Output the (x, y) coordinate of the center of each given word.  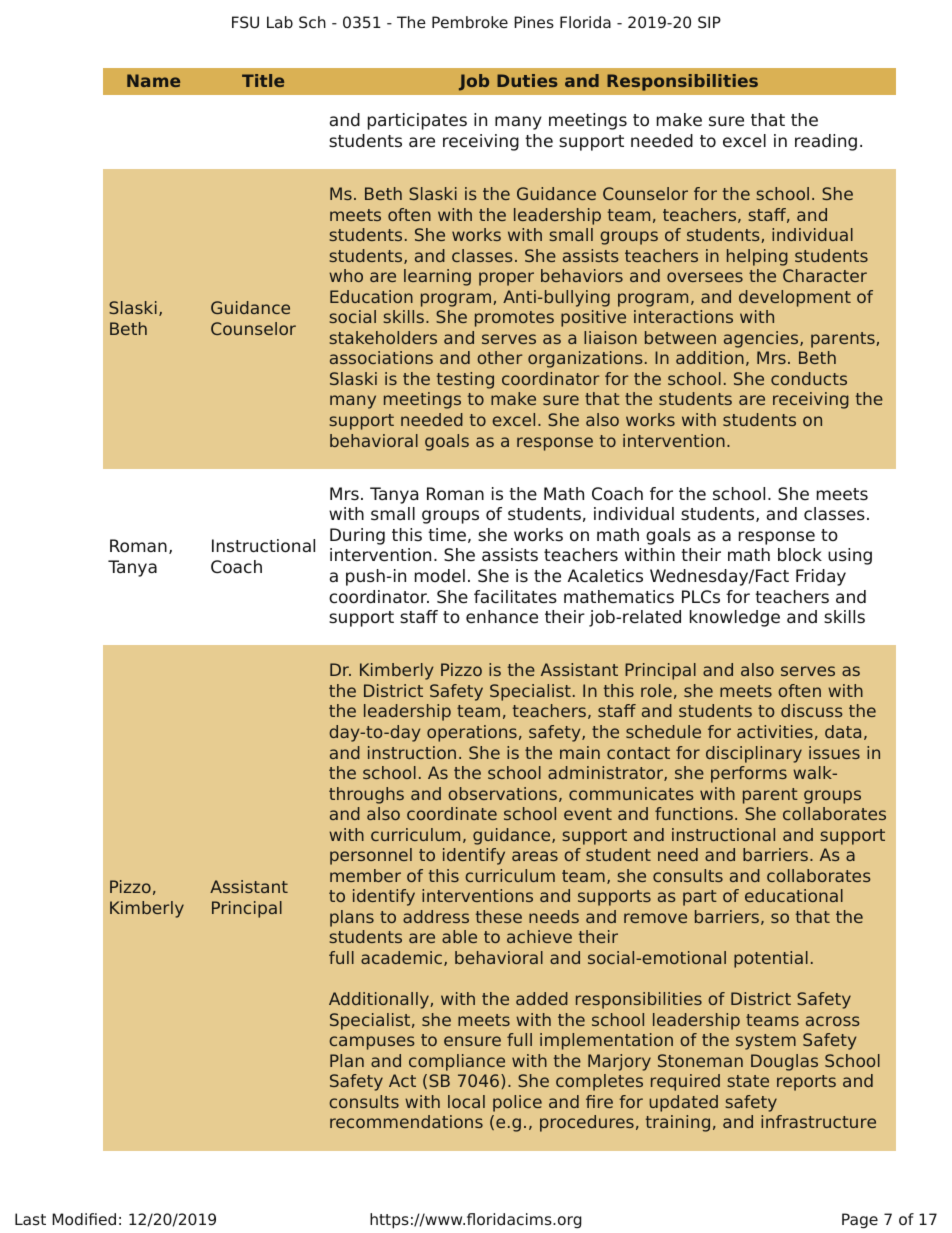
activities (775, 731)
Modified (84, 1219)
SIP (709, 22)
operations (472, 733)
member (365, 875)
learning (437, 277)
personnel (371, 856)
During (357, 536)
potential (771, 959)
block (800, 555)
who (346, 275)
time (447, 534)
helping (757, 257)
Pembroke (470, 22)
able (459, 936)
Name (153, 80)
